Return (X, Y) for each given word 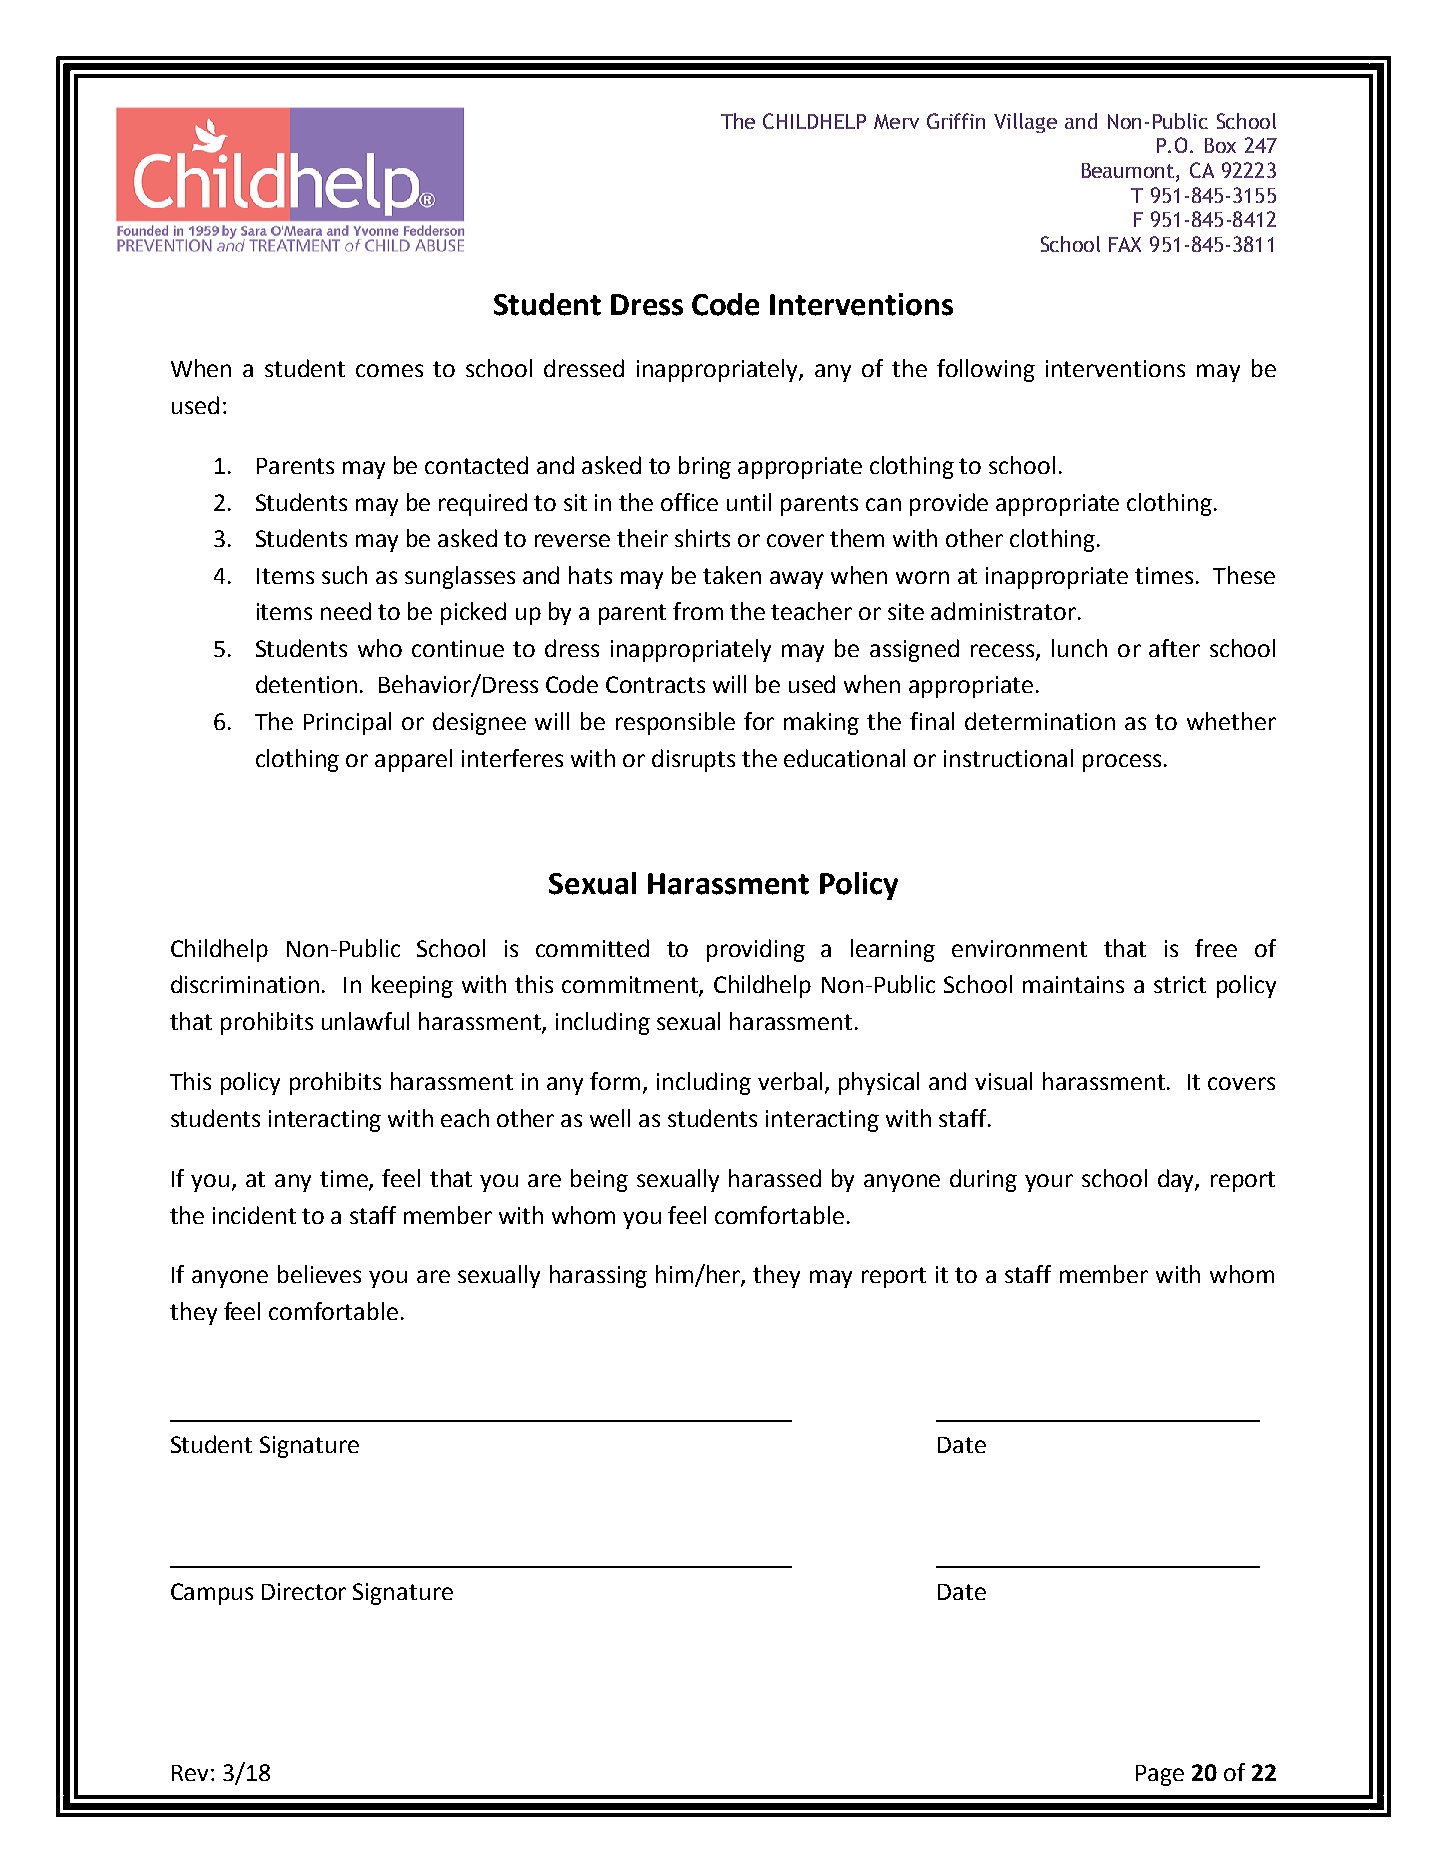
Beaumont (1129, 172)
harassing (598, 1276)
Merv (896, 121)
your (1049, 1183)
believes (319, 1274)
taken (732, 575)
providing (756, 950)
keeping (412, 986)
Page (1160, 1775)
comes (389, 370)
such (344, 575)
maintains (1073, 984)
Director (304, 1591)
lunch (1079, 648)
